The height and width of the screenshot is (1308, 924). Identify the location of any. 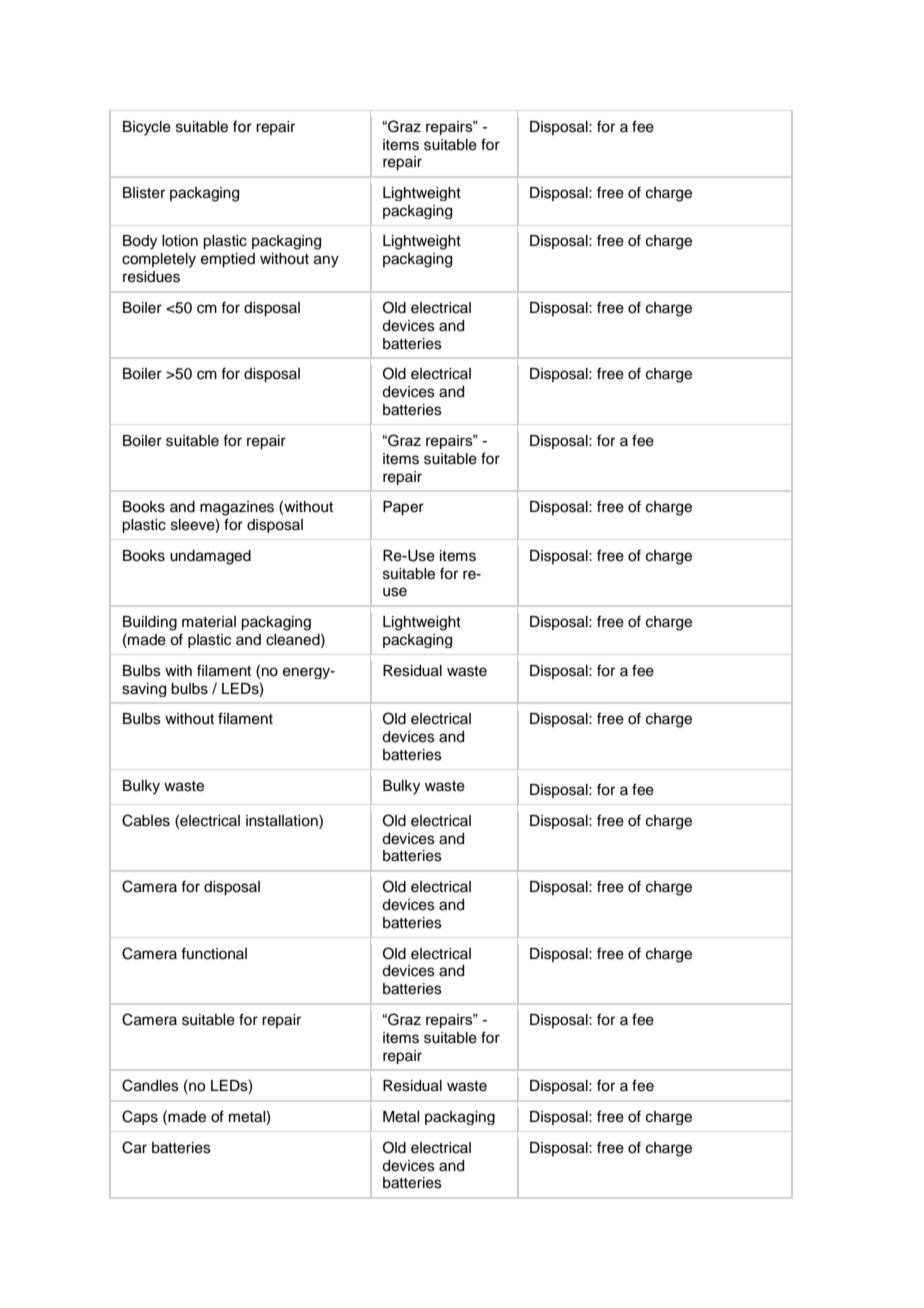
(326, 261).
